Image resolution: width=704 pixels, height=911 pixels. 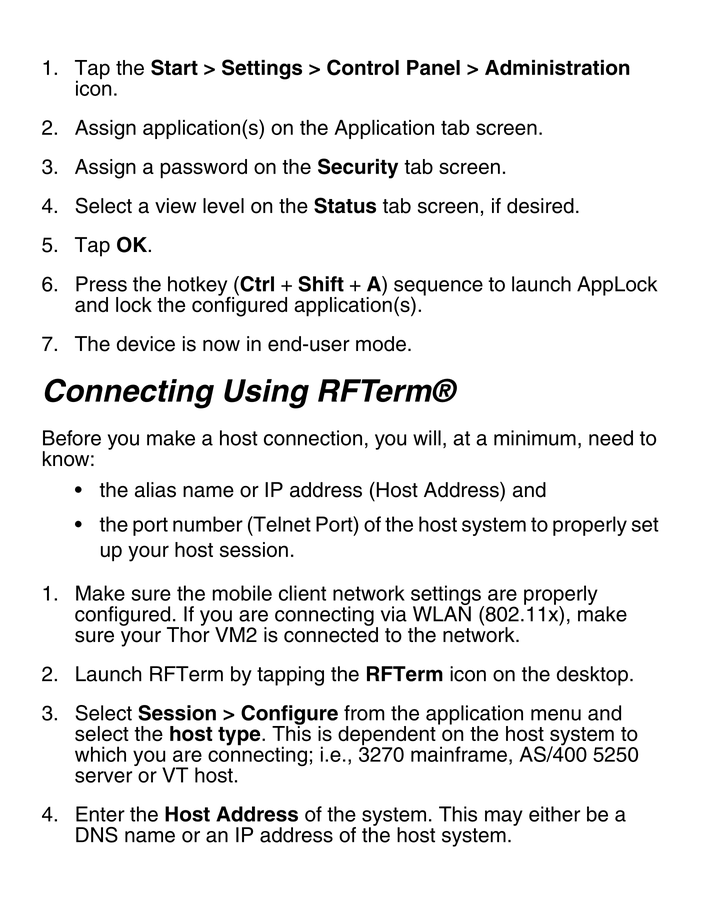 What do you see at coordinates (535, 438) in the screenshot?
I see `minimum` at bounding box center [535, 438].
